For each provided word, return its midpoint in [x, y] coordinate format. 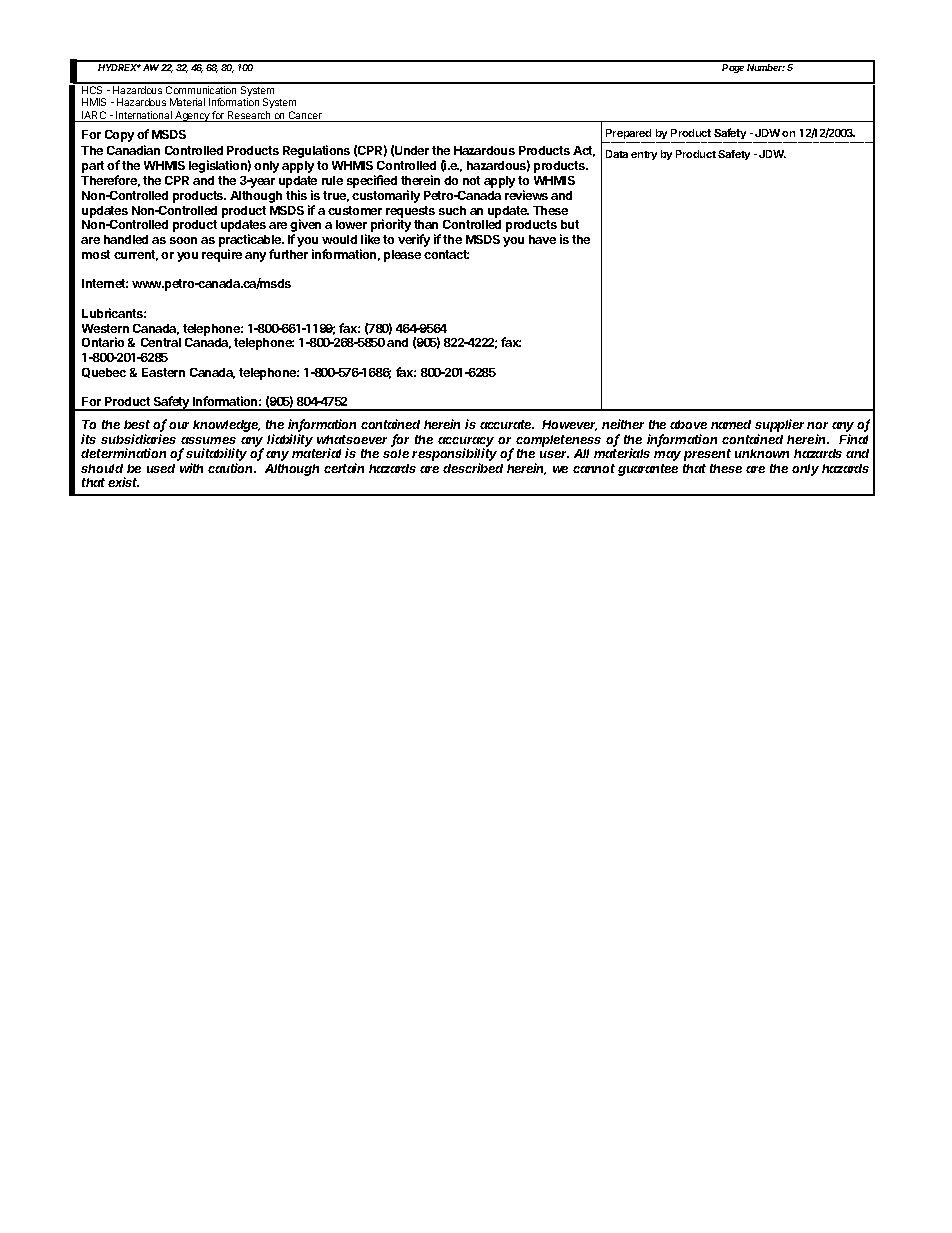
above [688, 424]
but [570, 224]
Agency [192, 116]
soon [183, 240]
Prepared [629, 136]
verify [414, 240]
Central [161, 342]
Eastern [163, 372]
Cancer [305, 116]
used [161, 468]
